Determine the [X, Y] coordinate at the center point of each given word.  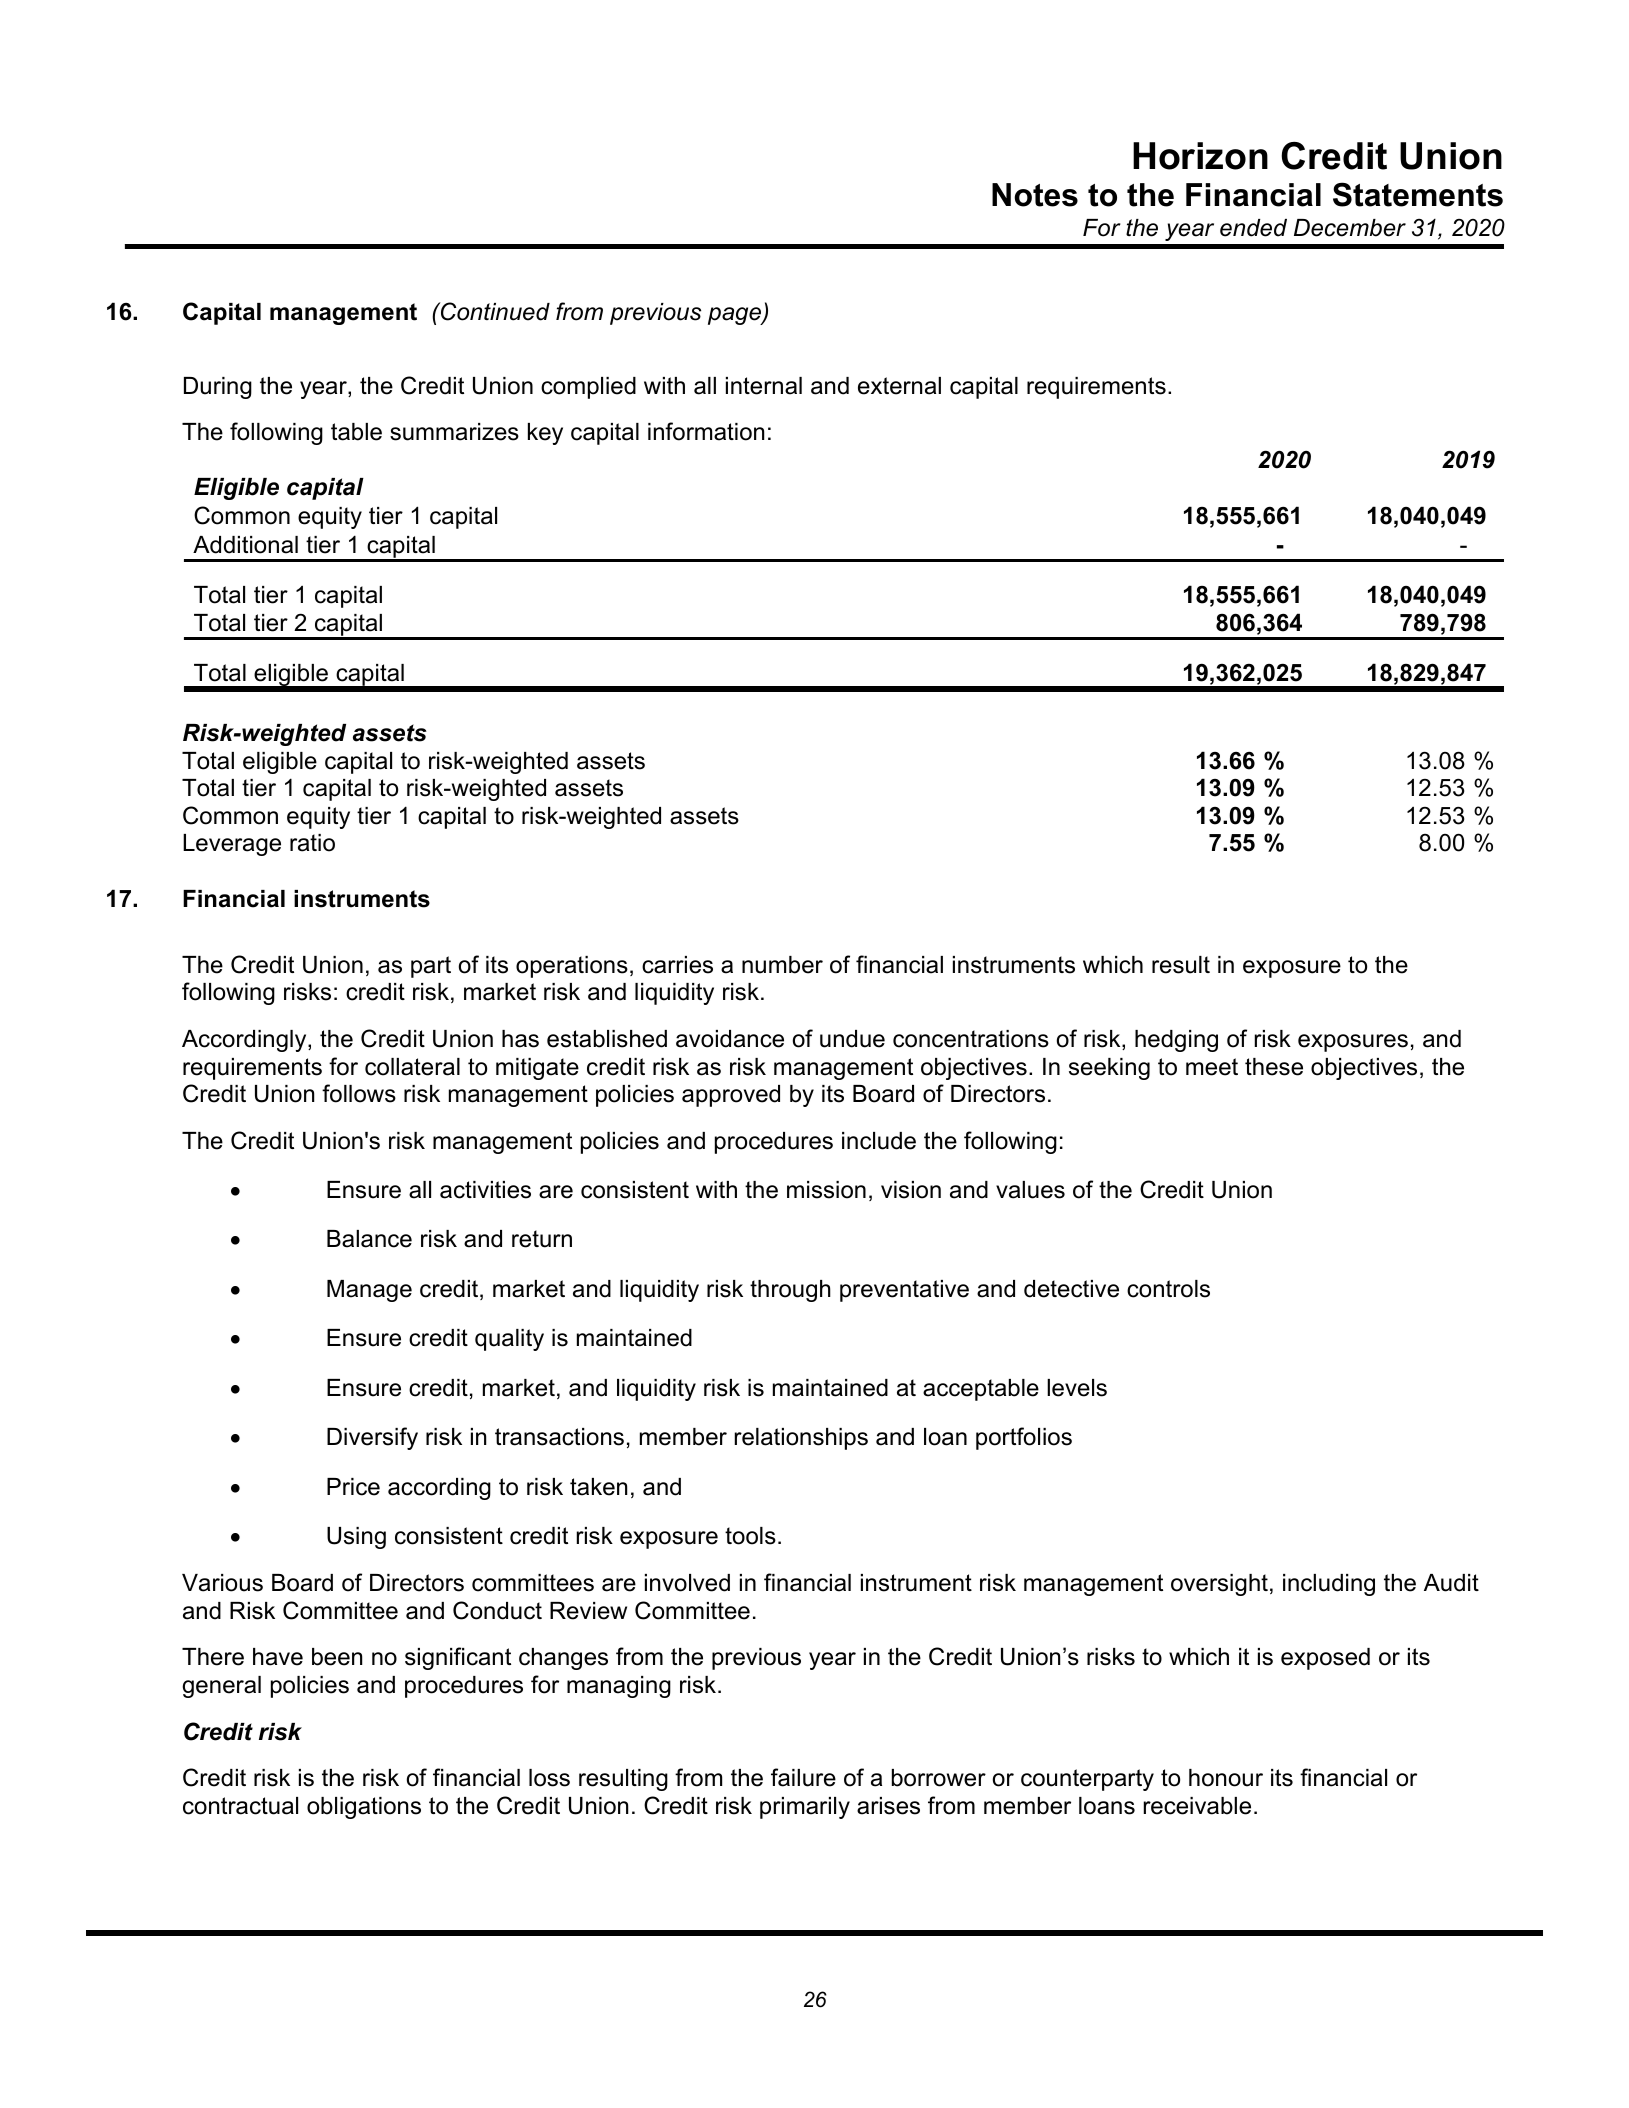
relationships [801, 1439]
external [899, 386]
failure [803, 1777]
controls [1168, 1289]
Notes [1035, 195]
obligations [364, 1808]
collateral [412, 1067]
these [1274, 1067]
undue [852, 1039]
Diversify [372, 1438]
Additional [245, 545]
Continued [494, 311]
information [706, 431]
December [1350, 228]
